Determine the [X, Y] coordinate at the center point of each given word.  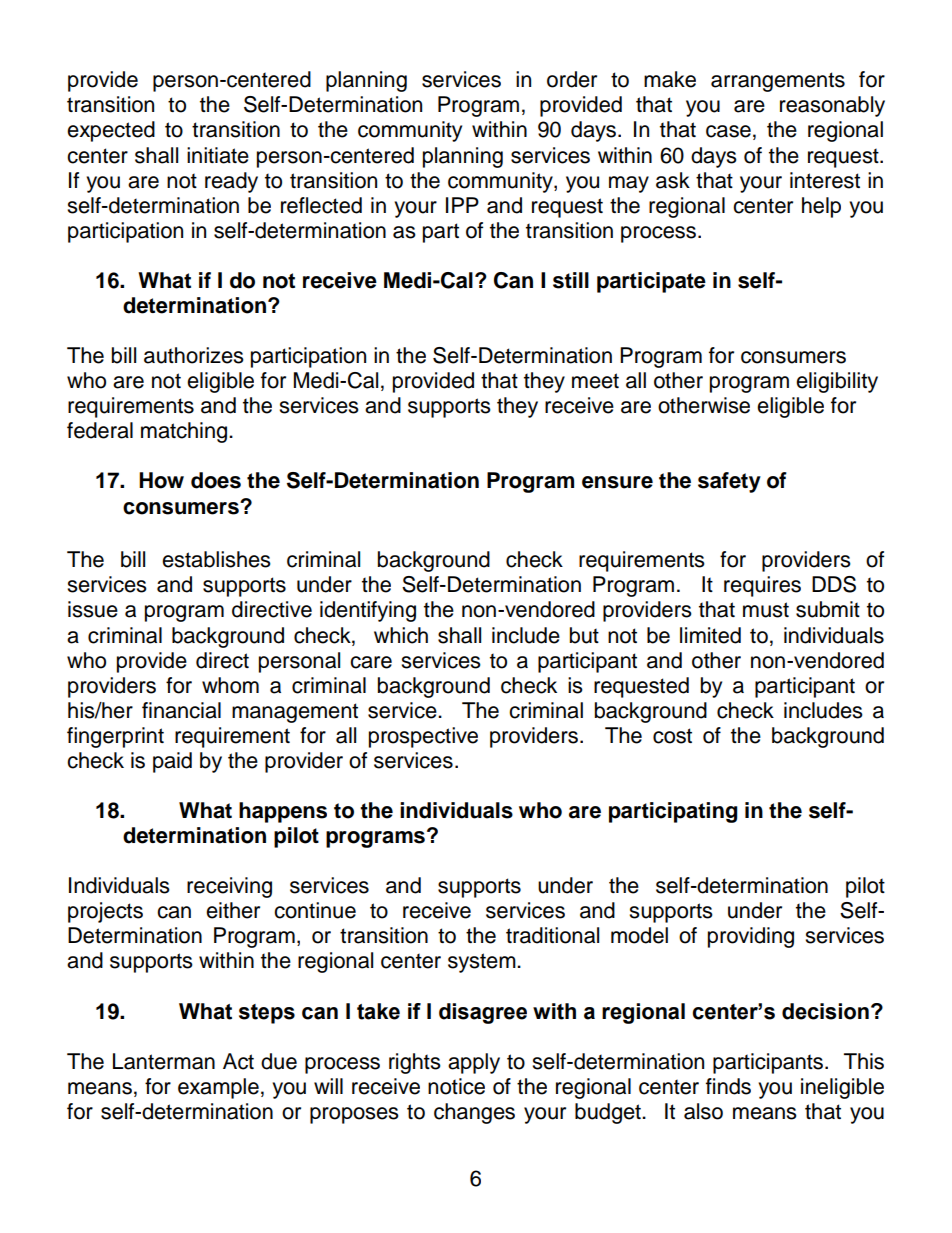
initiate [218, 155]
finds [728, 1086]
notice [456, 1086]
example [218, 1088]
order [572, 79]
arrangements [778, 82]
